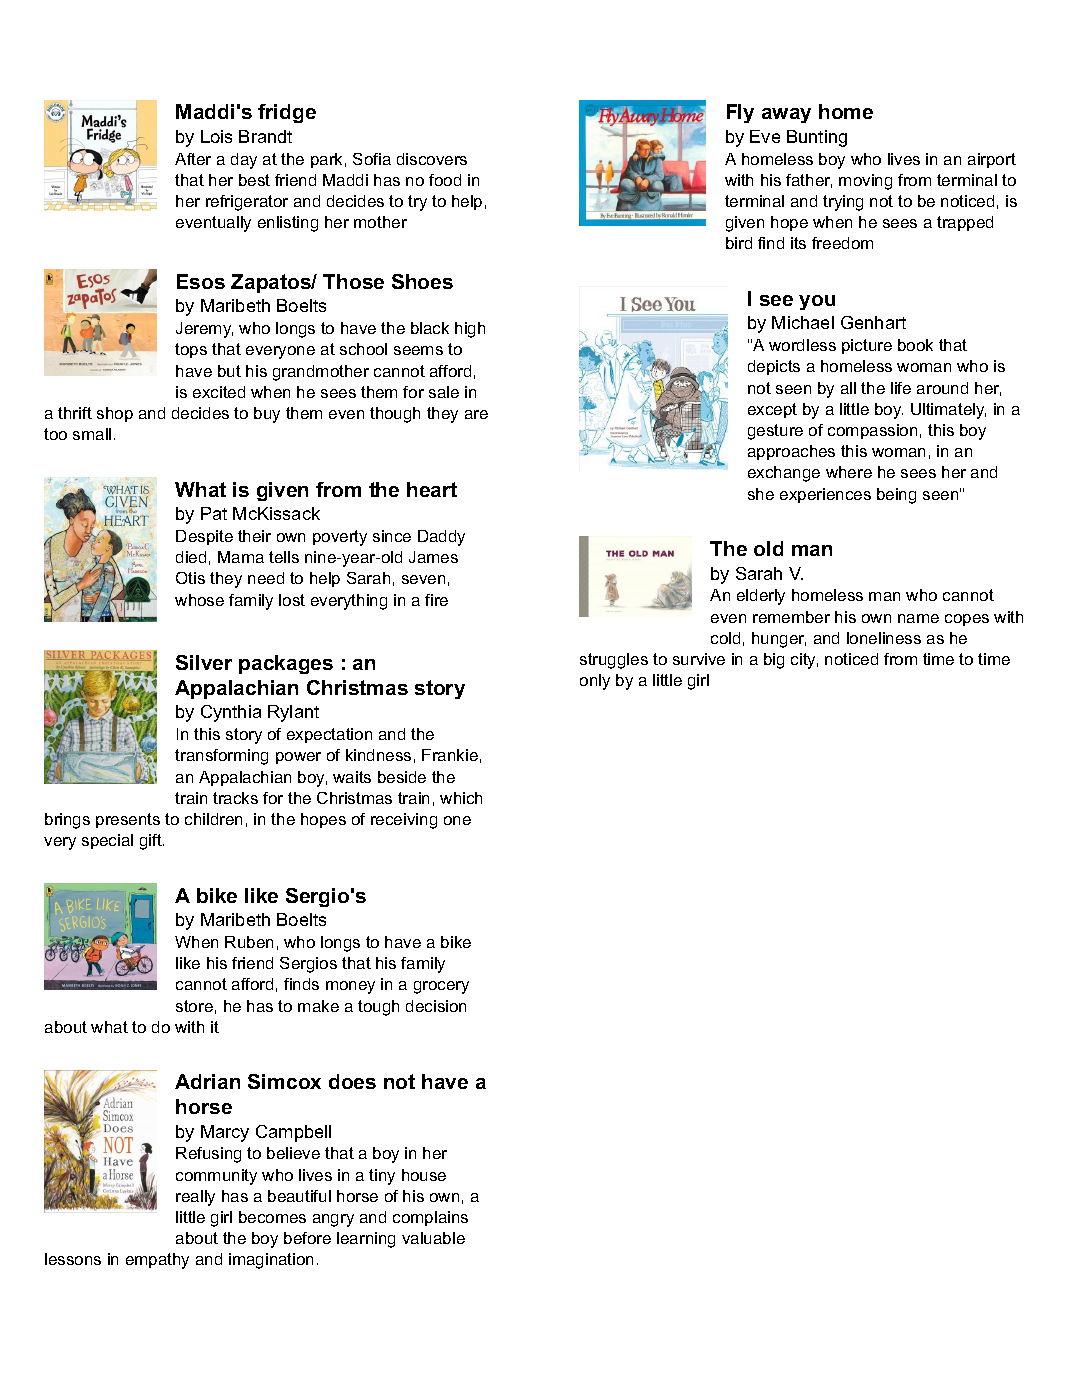 Image resolution: width=1070 pixels, height=1384 pixels. What do you see at coordinates (595, 682) in the screenshot?
I see `only` at bounding box center [595, 682].
